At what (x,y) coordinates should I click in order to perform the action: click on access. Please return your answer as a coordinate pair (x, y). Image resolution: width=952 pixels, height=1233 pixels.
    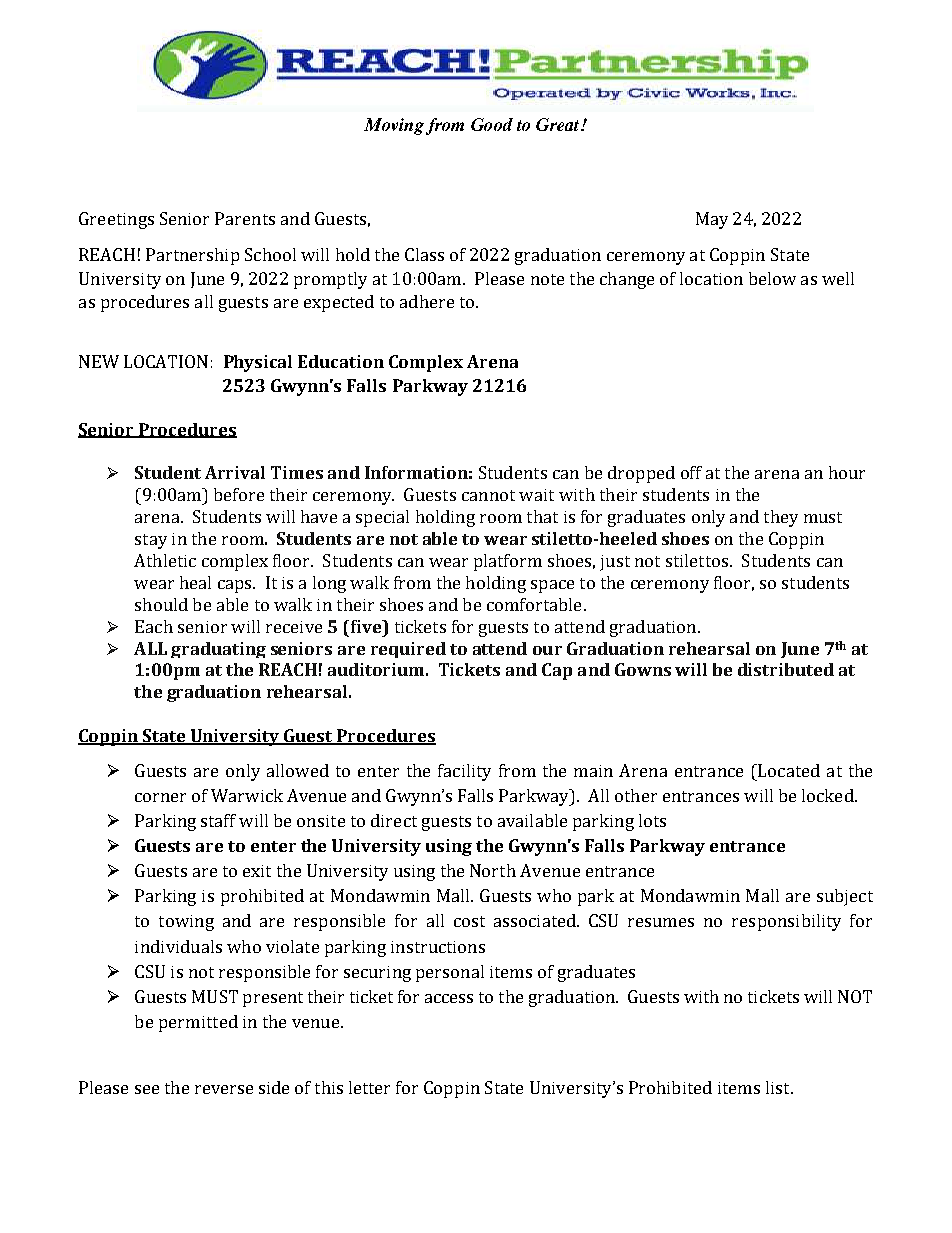
    Looking at the image, I should click on (449, 998).
